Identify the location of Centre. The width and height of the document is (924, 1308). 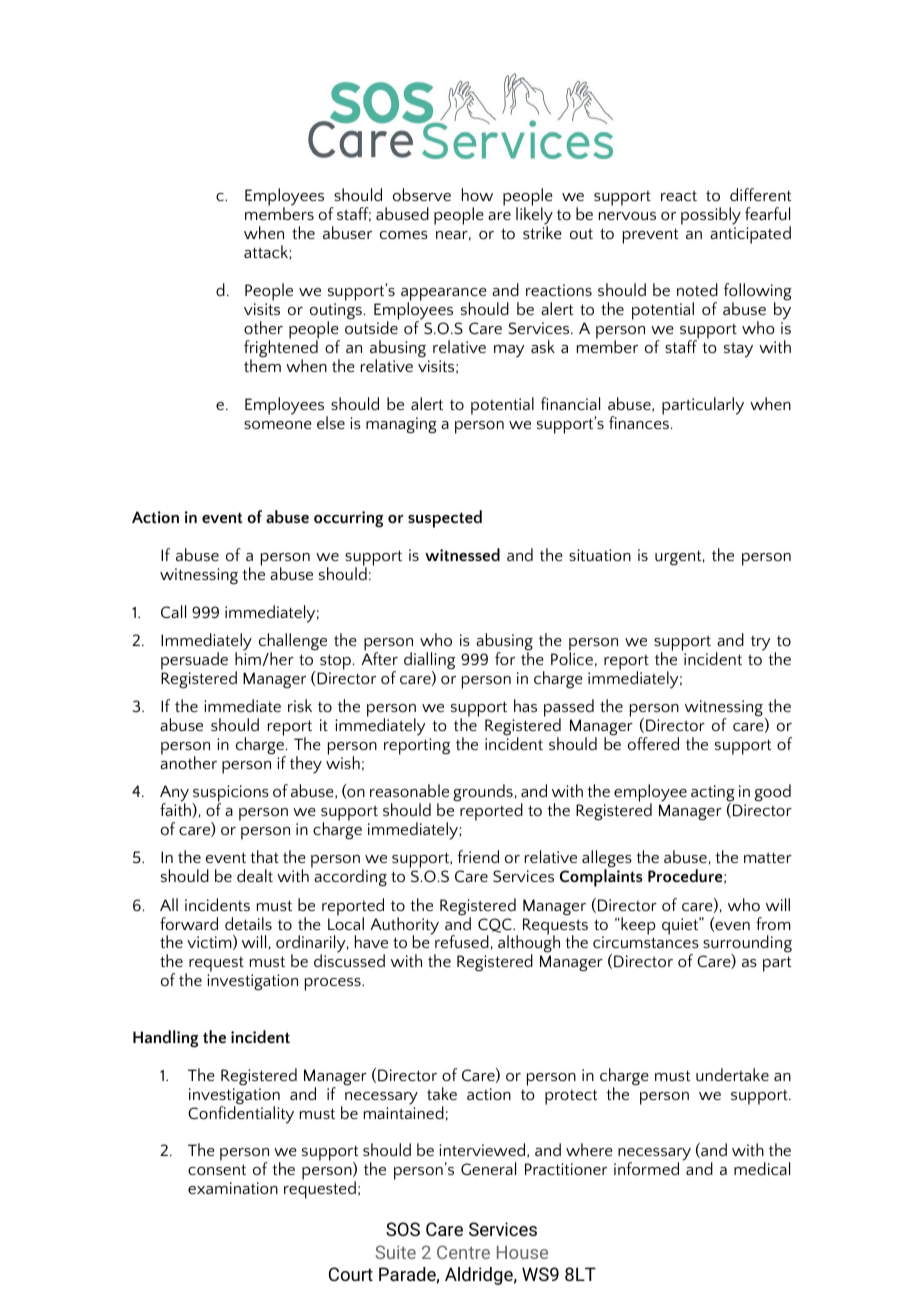
(463, 1252).
